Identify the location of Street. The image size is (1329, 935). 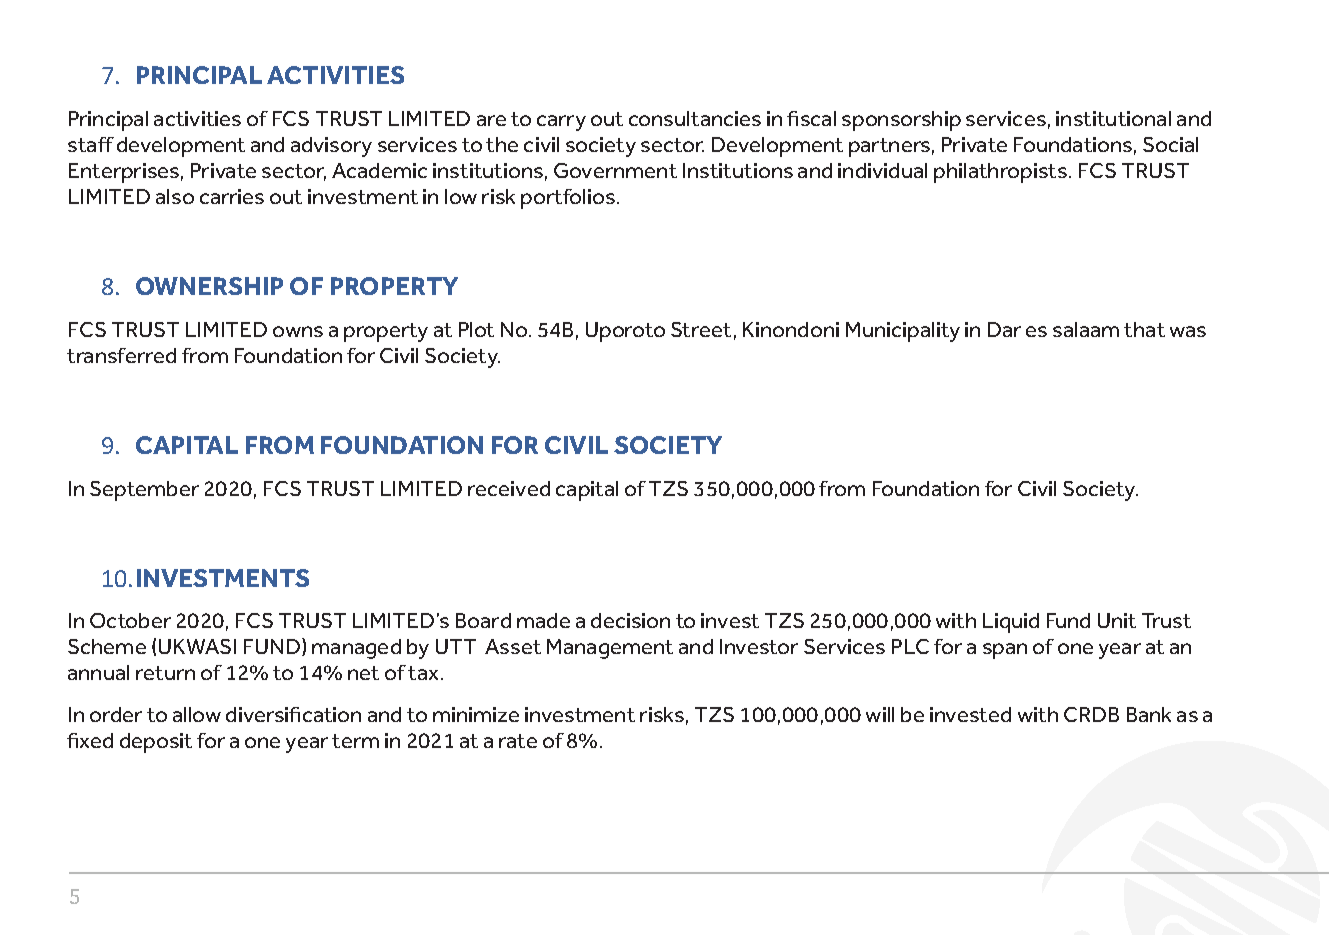
(701, 329).
